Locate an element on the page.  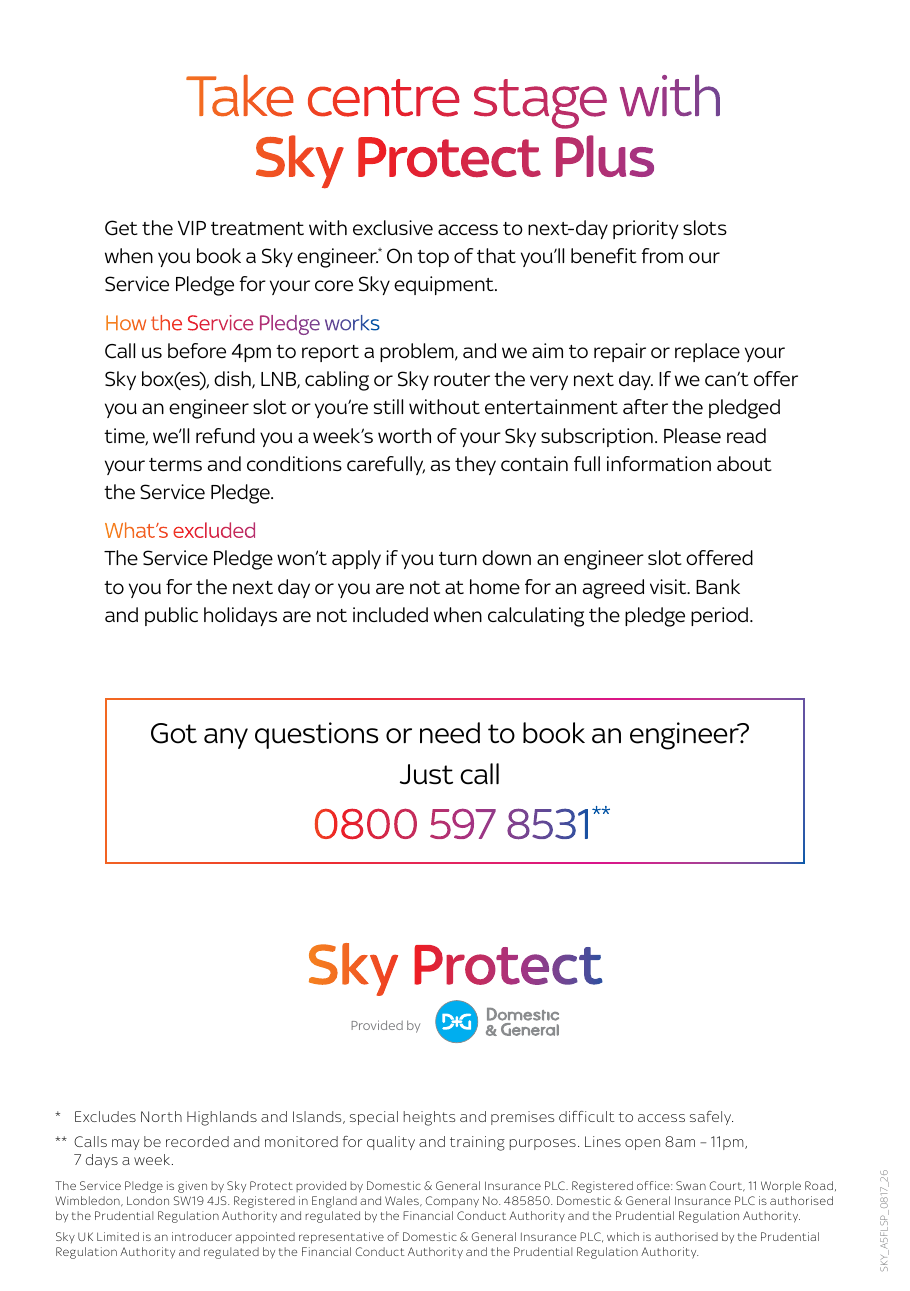
North is located at coordinates (161, 1116).
